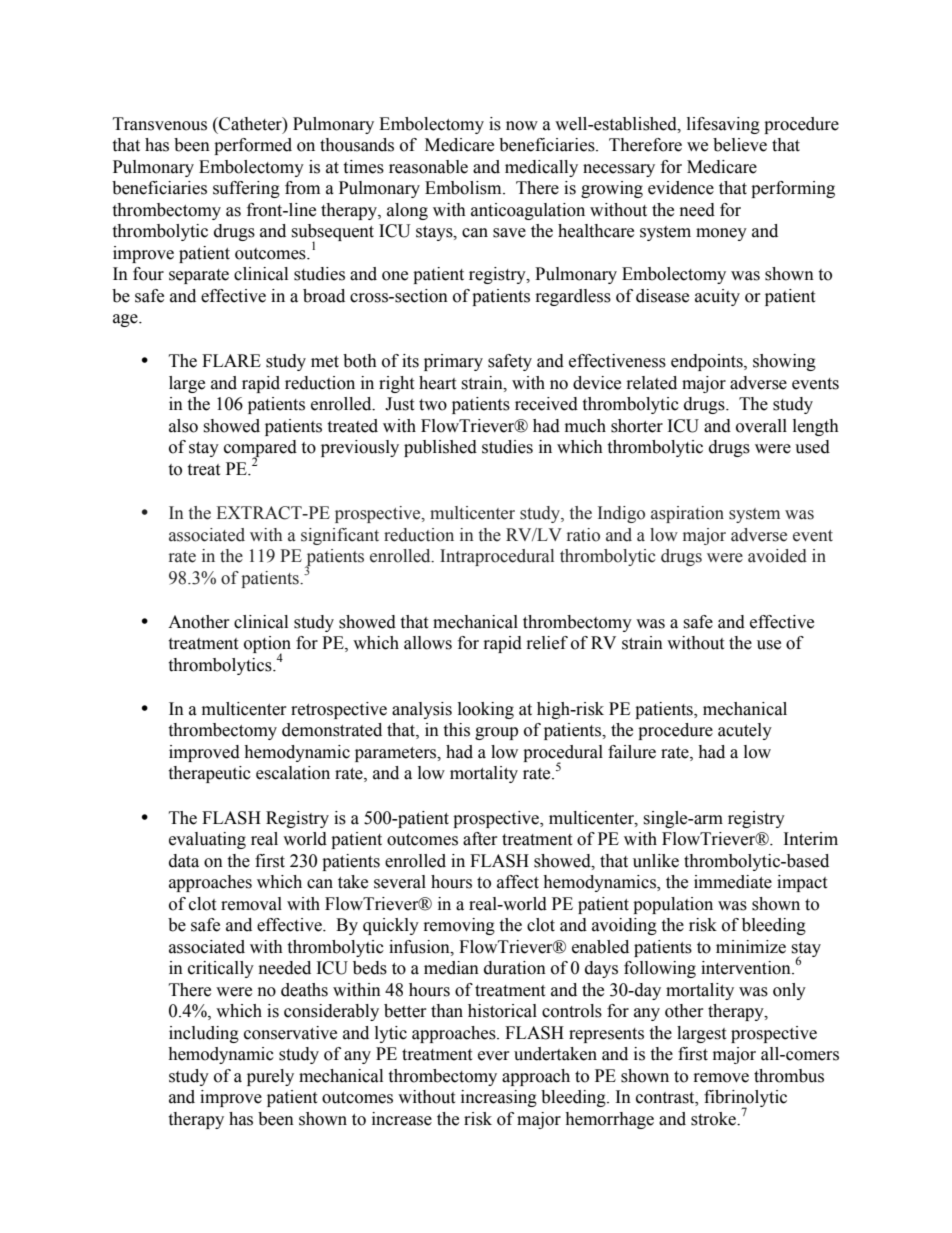  What do you see at coordinates (464, 188) in the page?
I see `Embolism` at bounding box center [464, 188].
